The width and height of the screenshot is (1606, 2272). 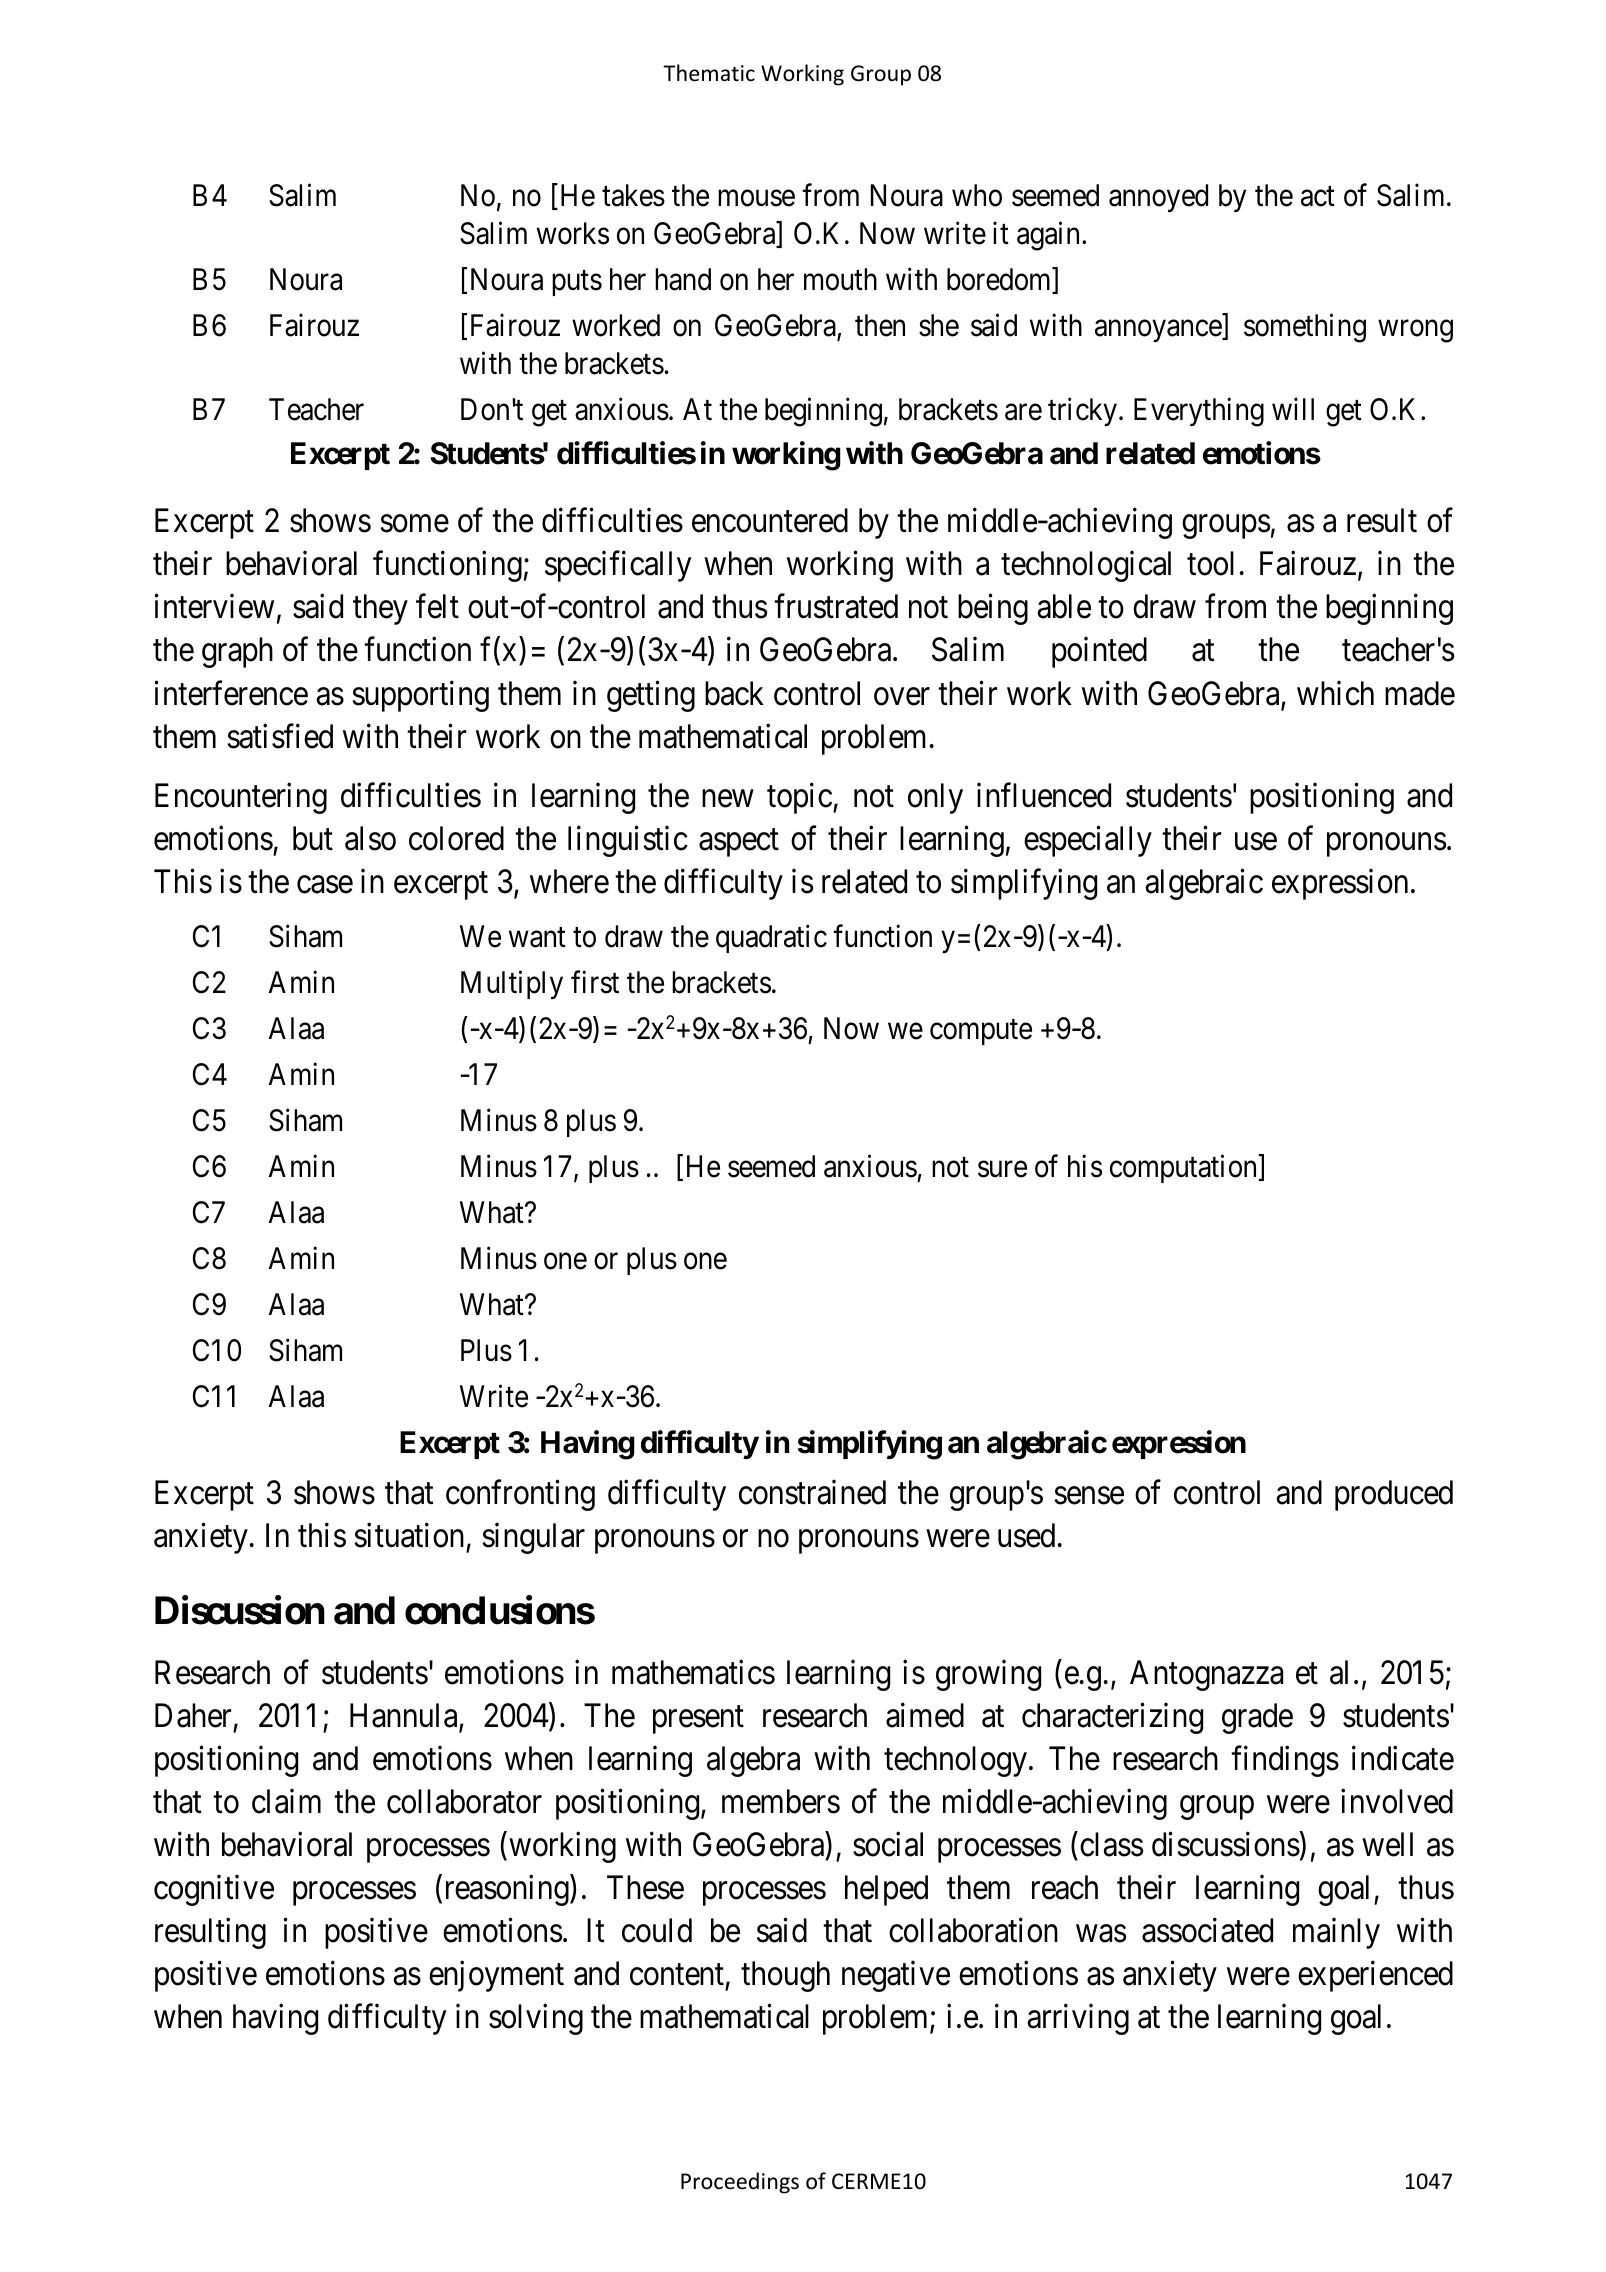 What do you see at coordinates (840, 279) in the screenshot?
I see `mouth` at bounding box center [840, 279].
